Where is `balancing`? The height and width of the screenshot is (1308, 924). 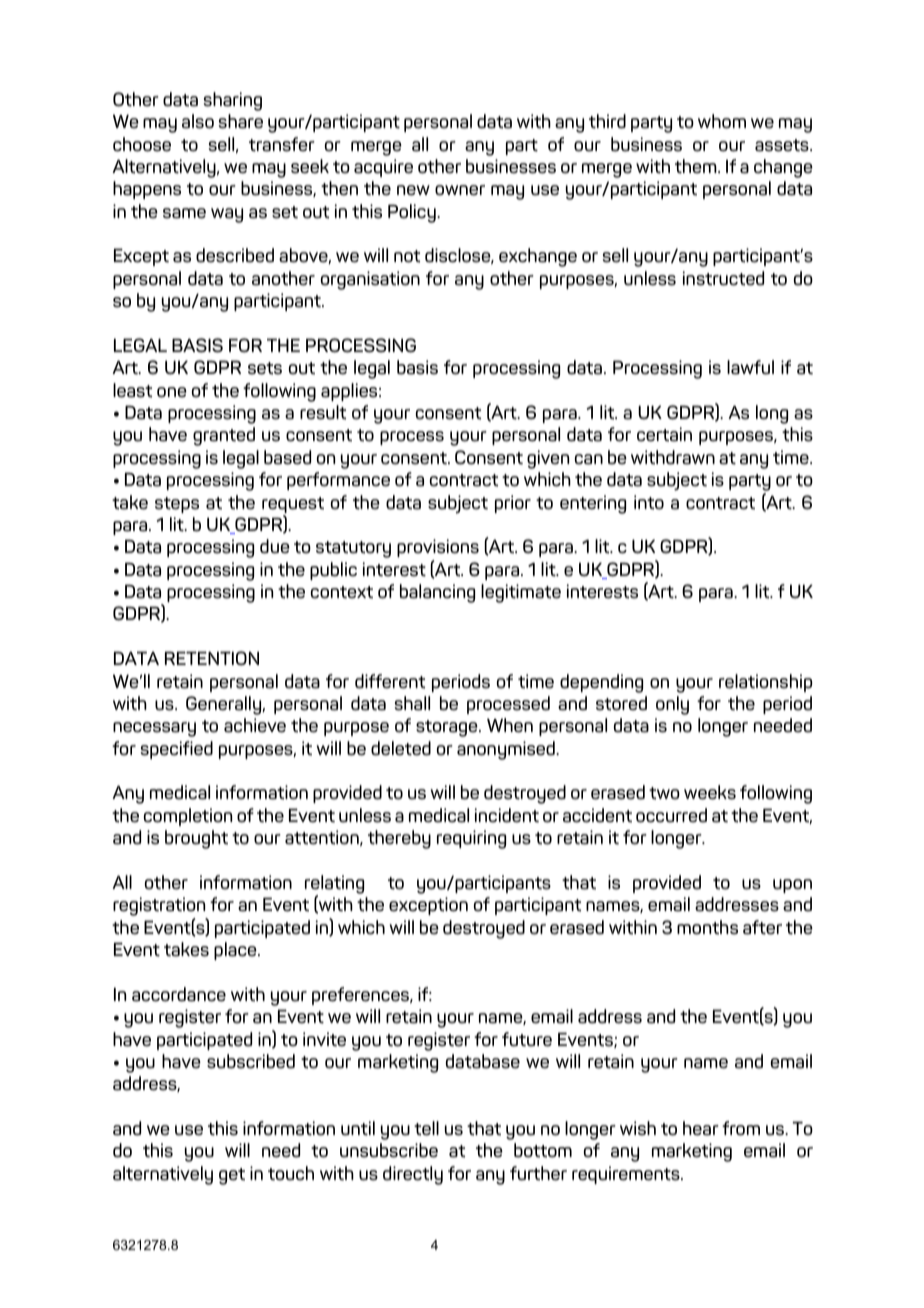 balancing is located at coordinates (437, 593).
